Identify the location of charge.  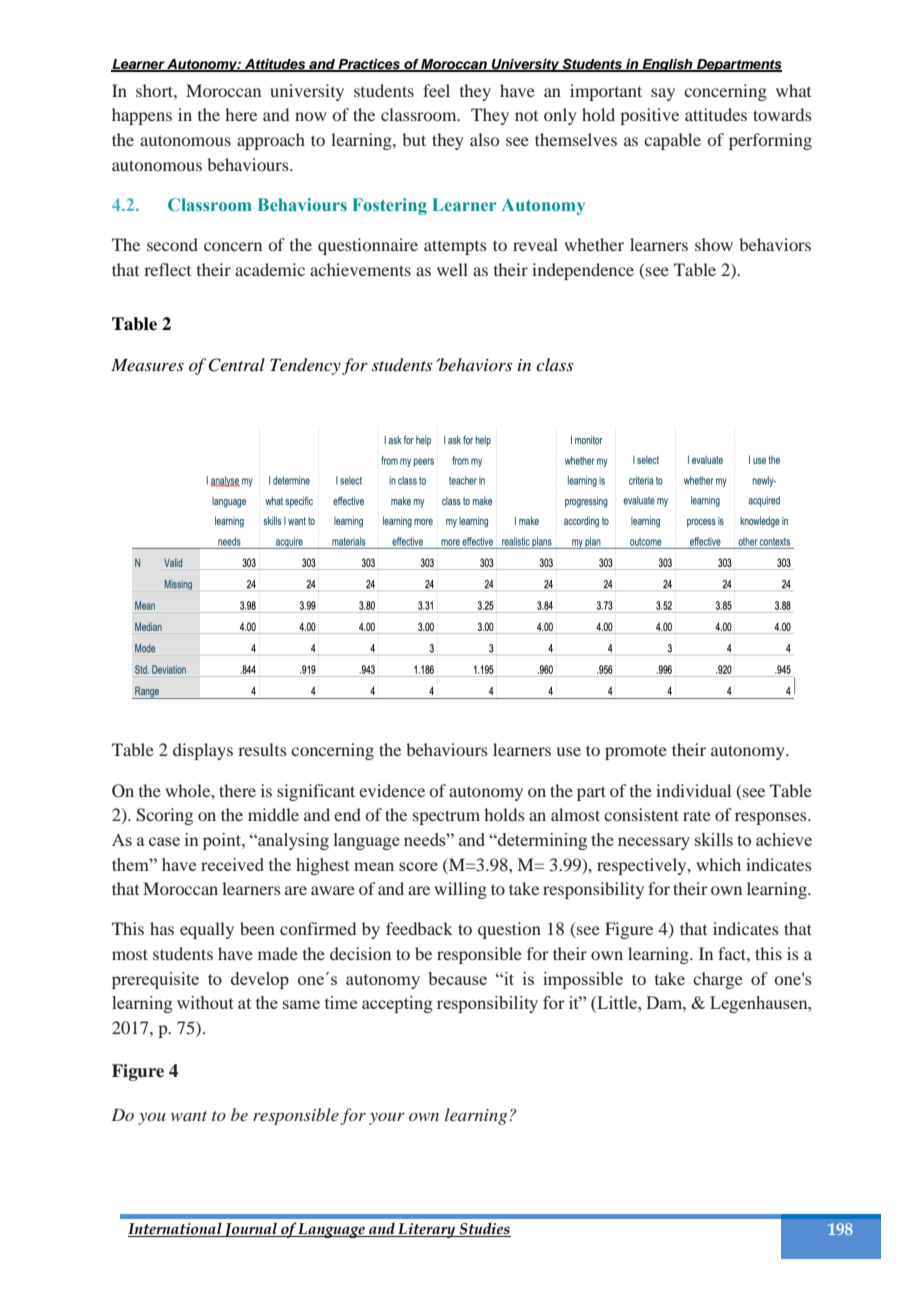
(718, 980).
